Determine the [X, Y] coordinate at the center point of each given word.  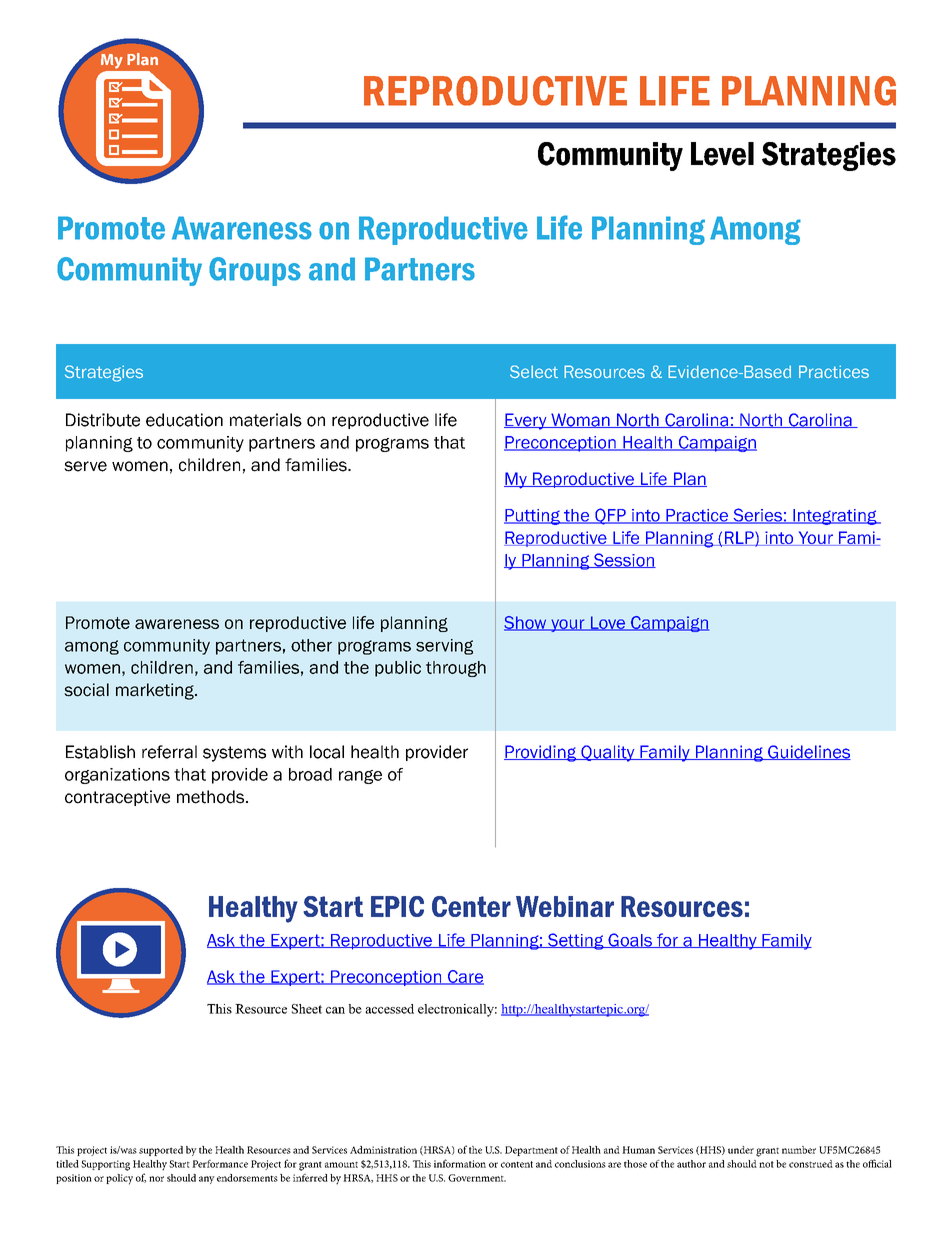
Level [722, 154]
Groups [255, 271]
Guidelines [808, 752]
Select [534, 371]
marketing [156, 691]
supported [161, 1151]
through [456, 669]
